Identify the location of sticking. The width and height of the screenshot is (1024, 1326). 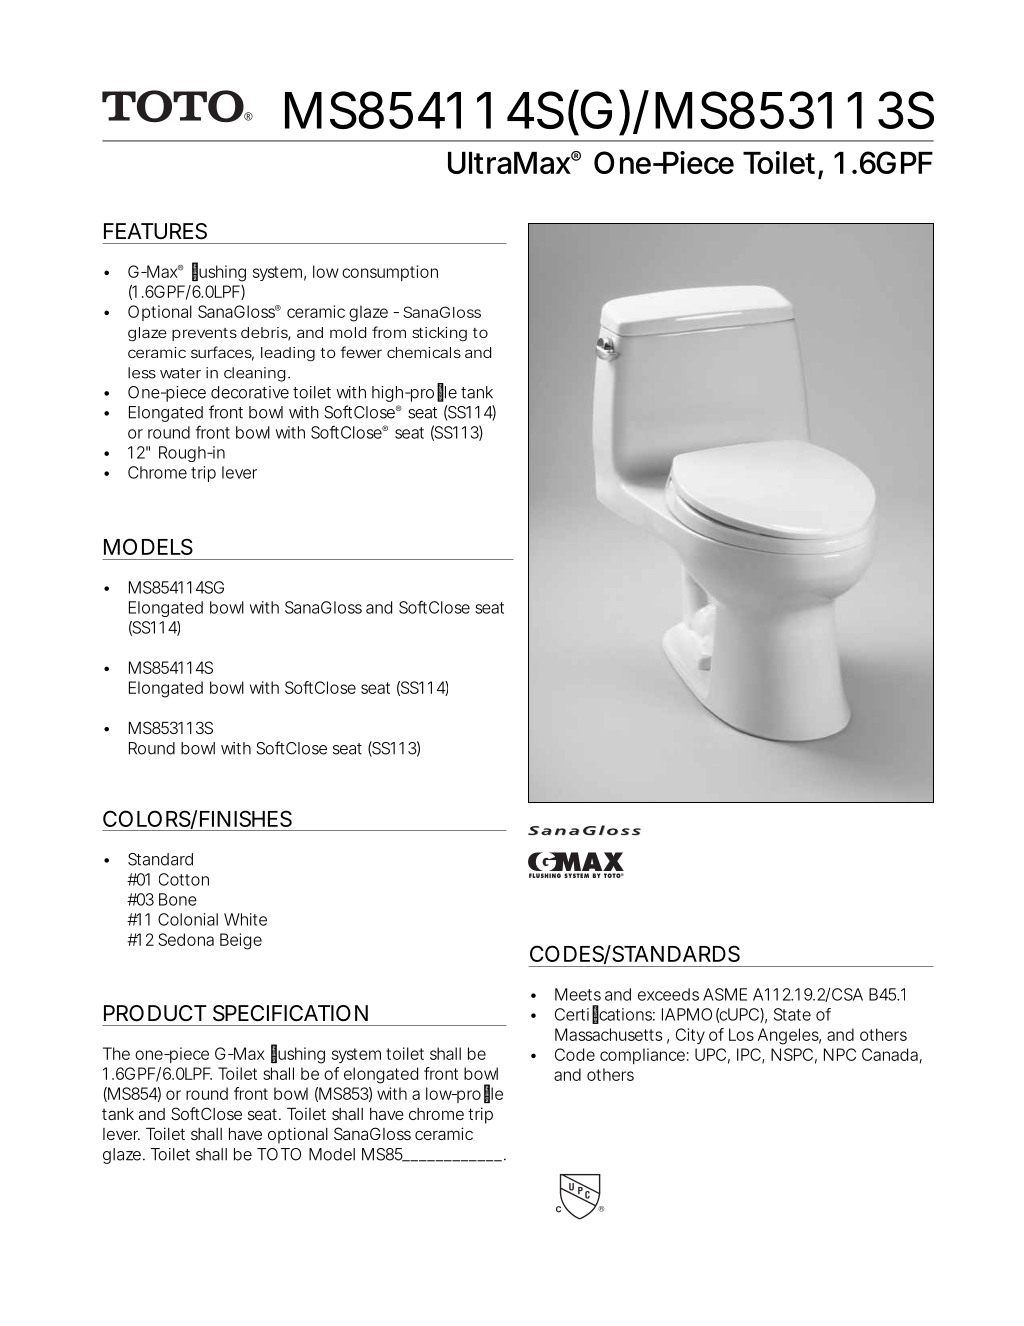
(439, 334).
